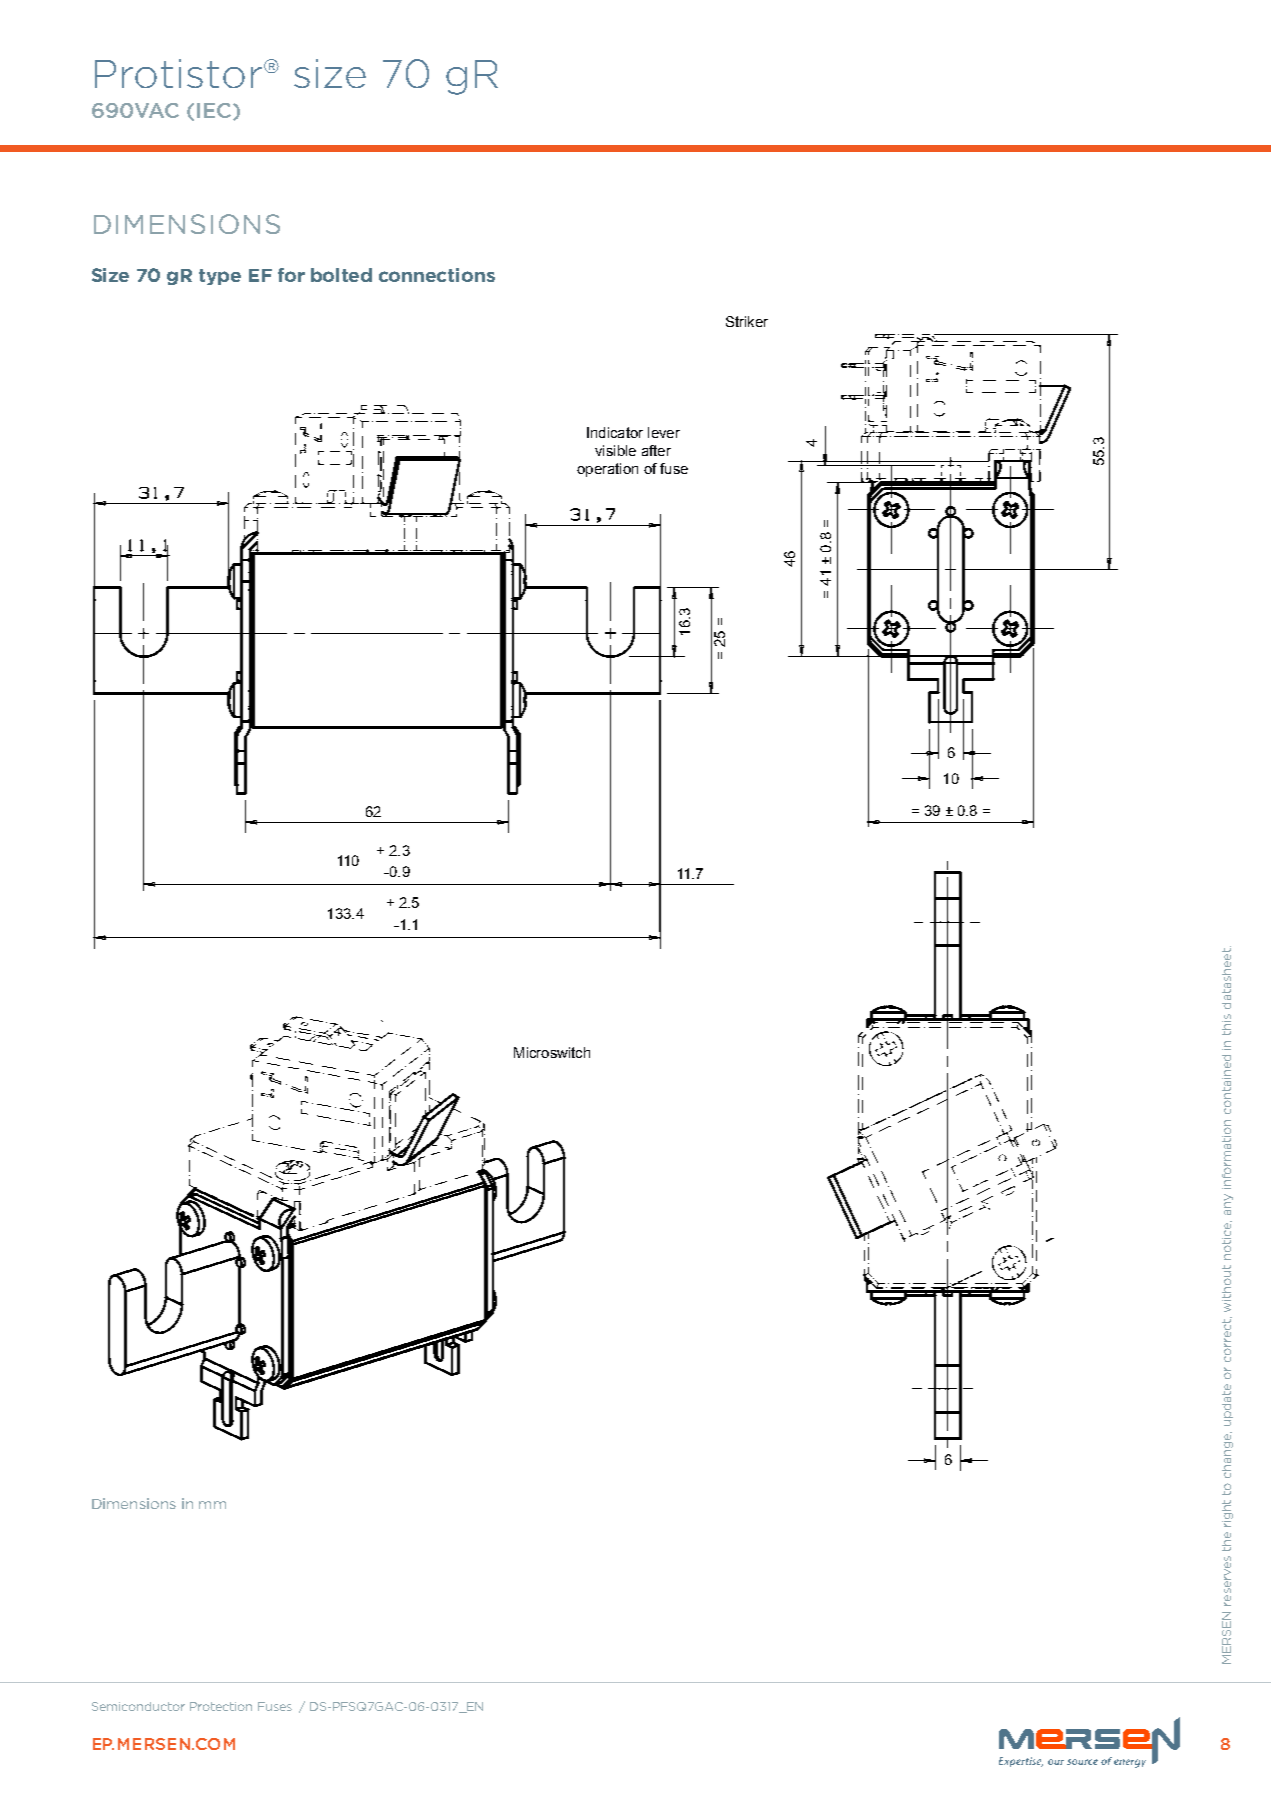 The width and height of the screenshot is (1271, 1798). Describe the element at coordinates (607, 470) in the screenshot. I see `operation` at that location.
